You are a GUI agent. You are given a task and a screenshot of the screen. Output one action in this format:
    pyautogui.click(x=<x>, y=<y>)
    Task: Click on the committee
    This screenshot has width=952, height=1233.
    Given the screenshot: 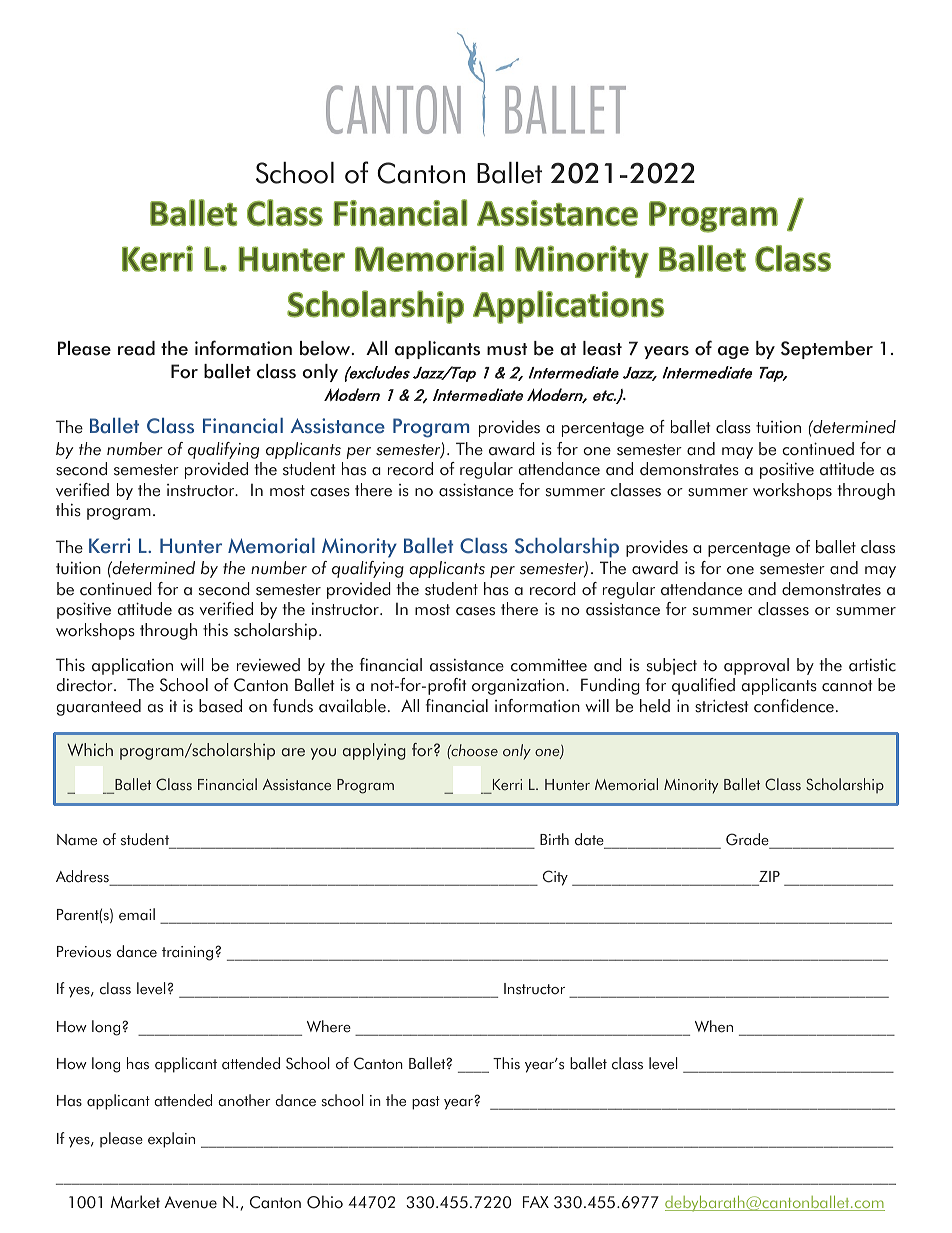 What is the action you would take?
    pyautogui.click(x=549, y=665)
